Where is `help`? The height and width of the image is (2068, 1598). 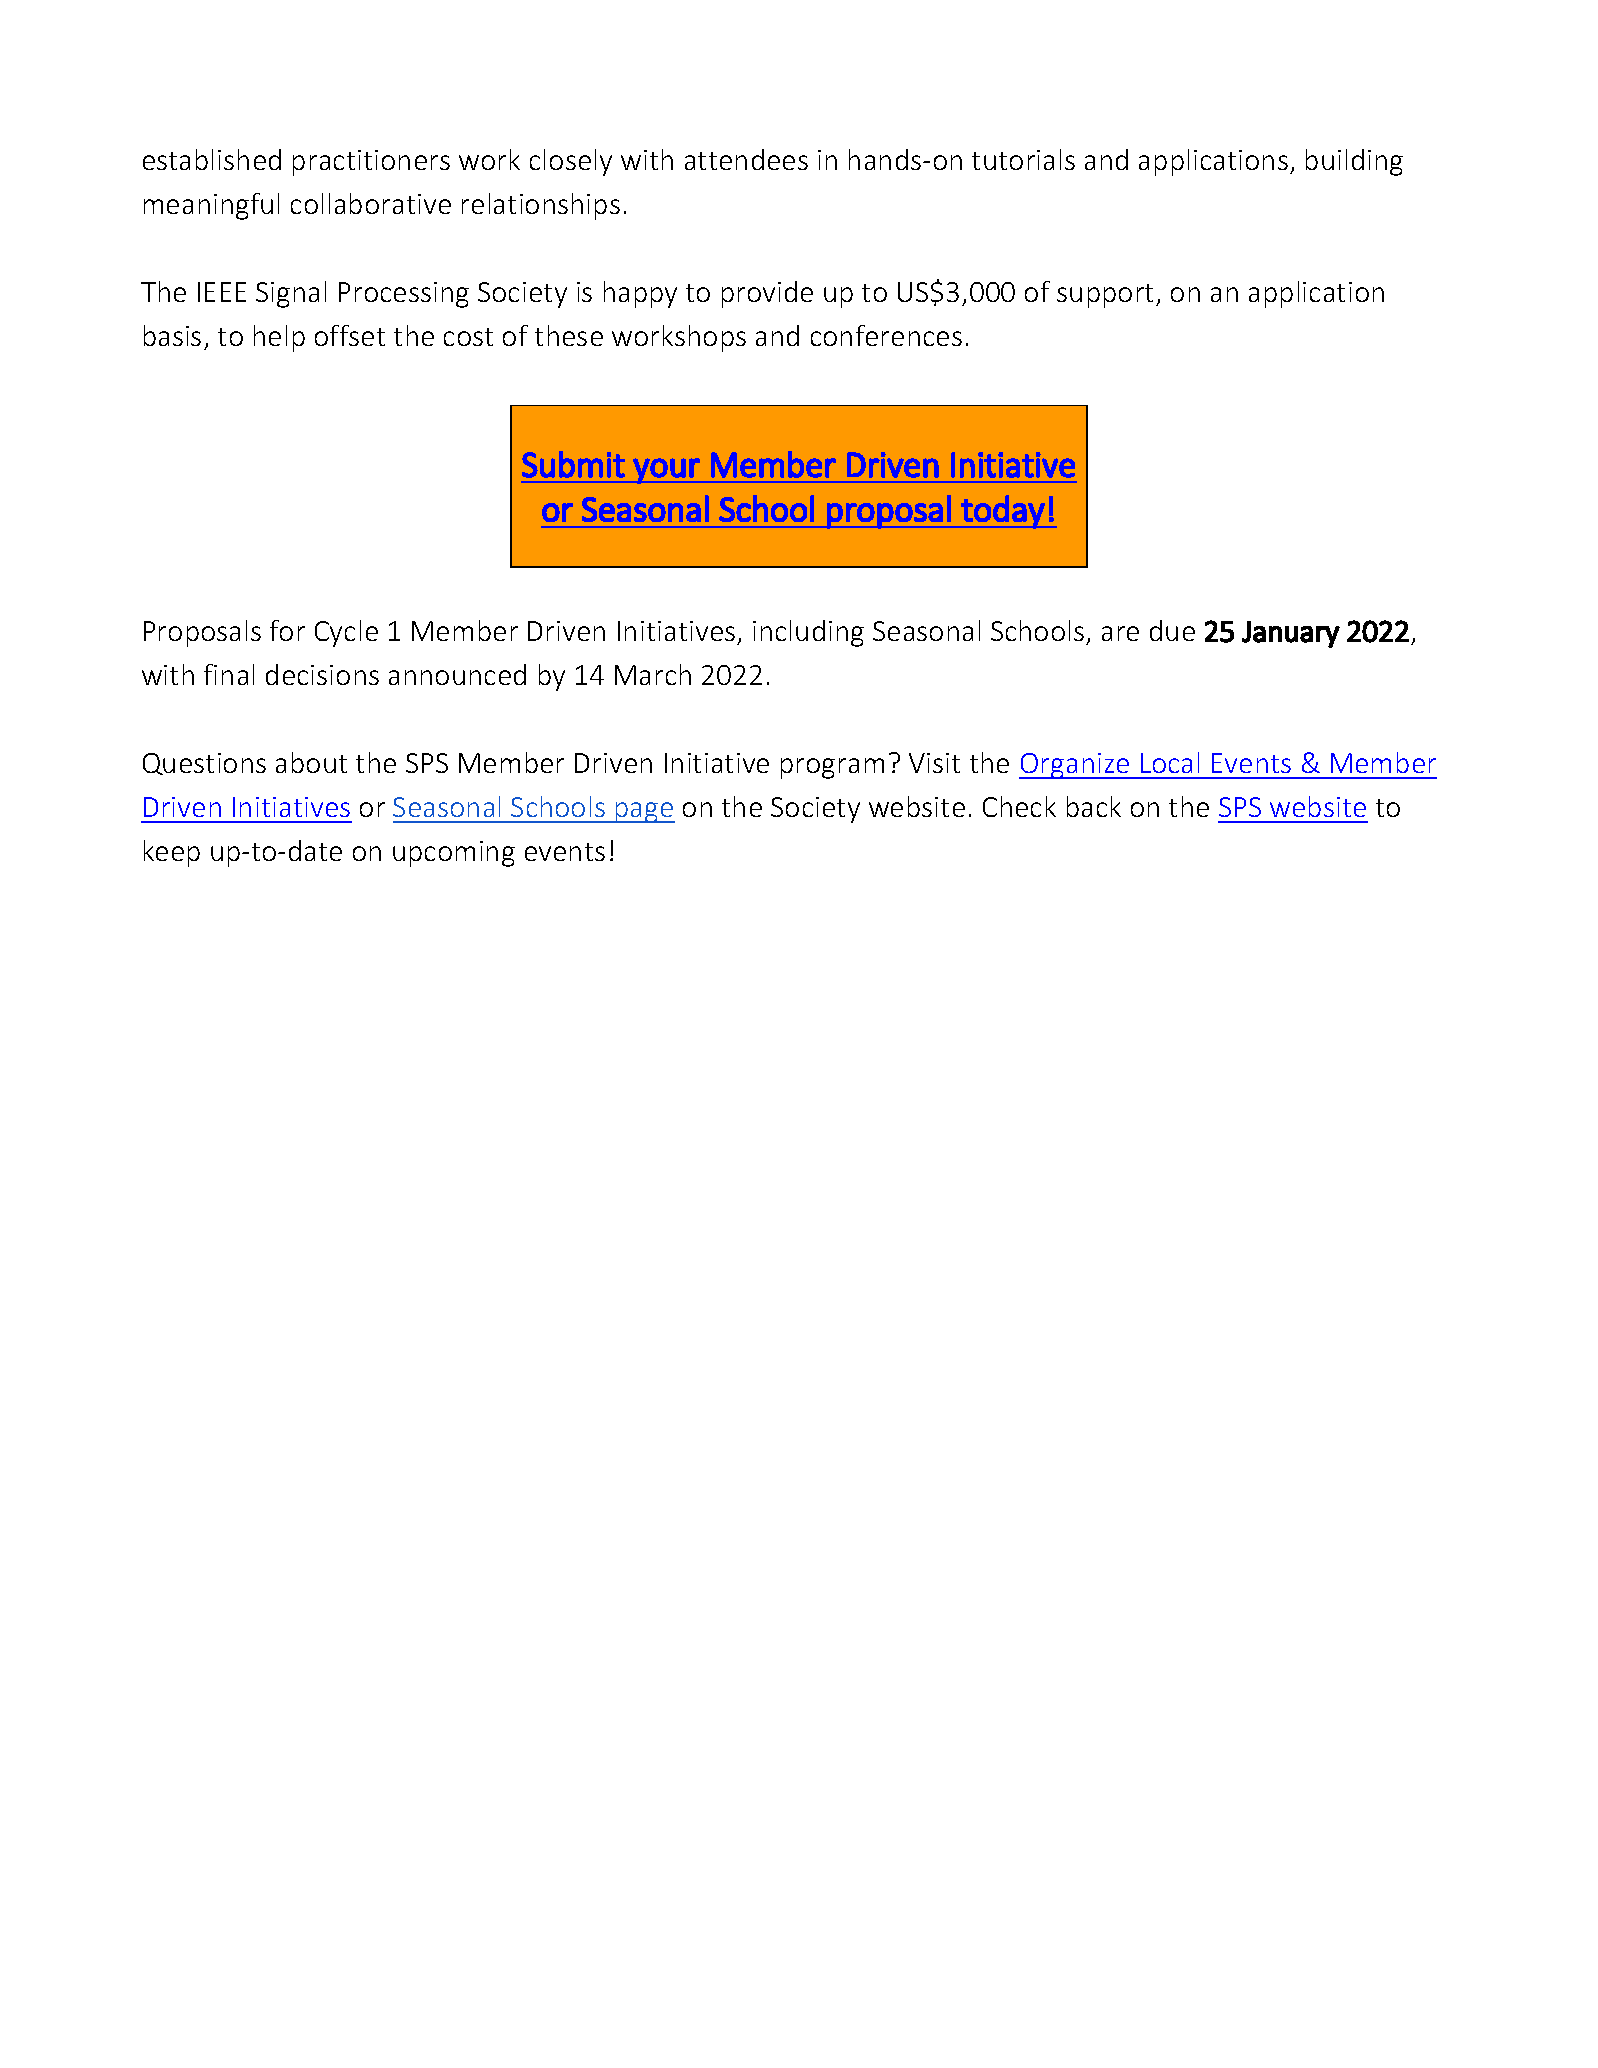 help is located at coordinates (279, 338).
